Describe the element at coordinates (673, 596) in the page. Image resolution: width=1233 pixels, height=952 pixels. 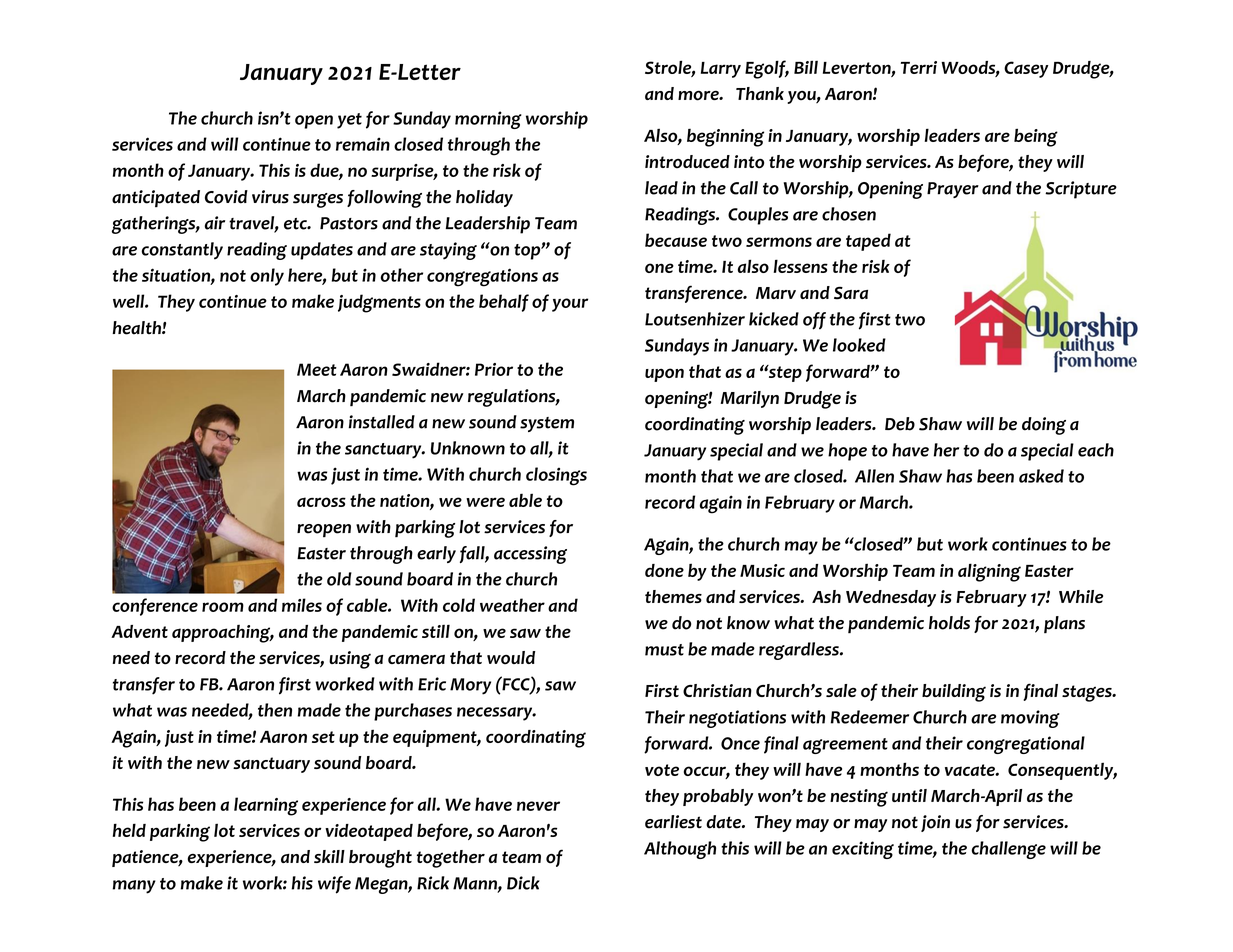
I see `themes` at that location.
